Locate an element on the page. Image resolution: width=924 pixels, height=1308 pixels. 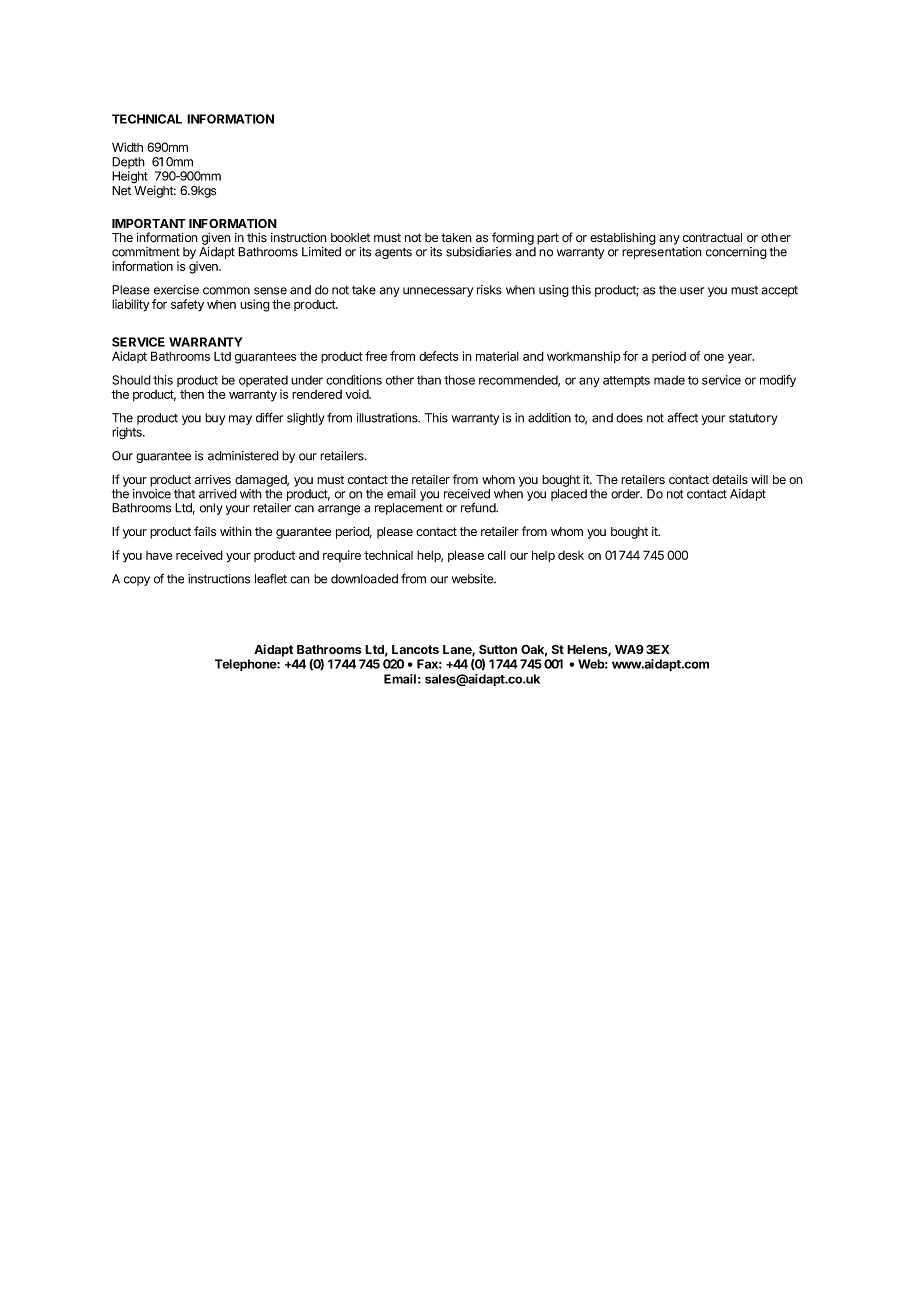
user is located at coordinates (692, 291).
